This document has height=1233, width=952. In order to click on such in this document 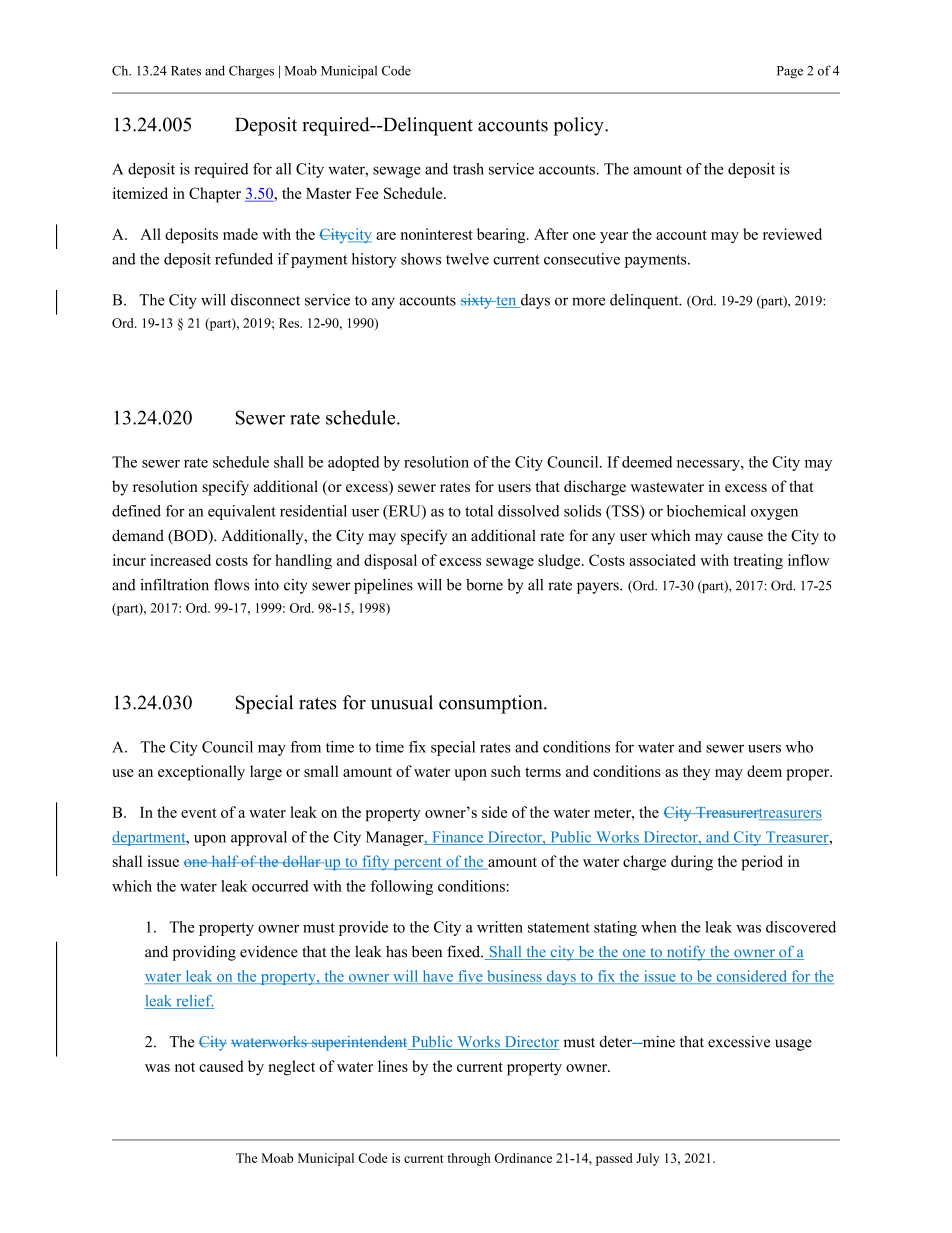, I will do `click(506, 771)`.
